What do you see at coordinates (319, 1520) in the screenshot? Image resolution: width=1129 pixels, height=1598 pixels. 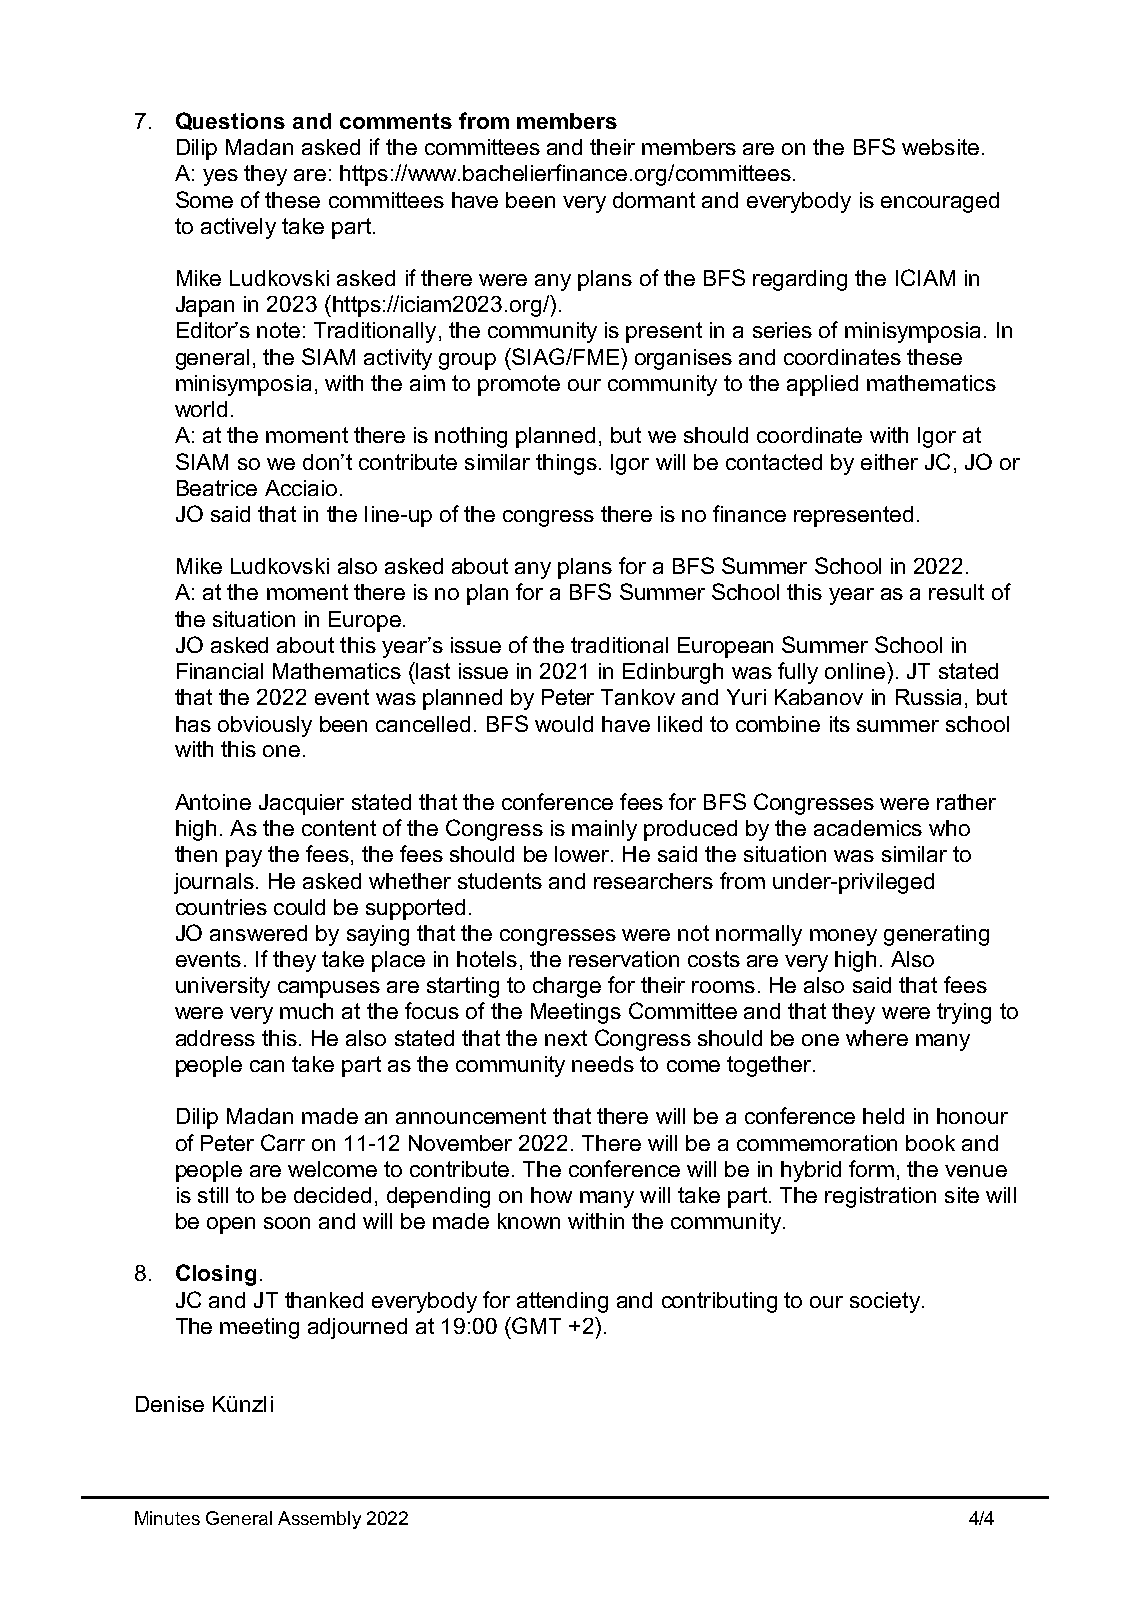 I see `Assembly` at bounding box center [319, 1520].
